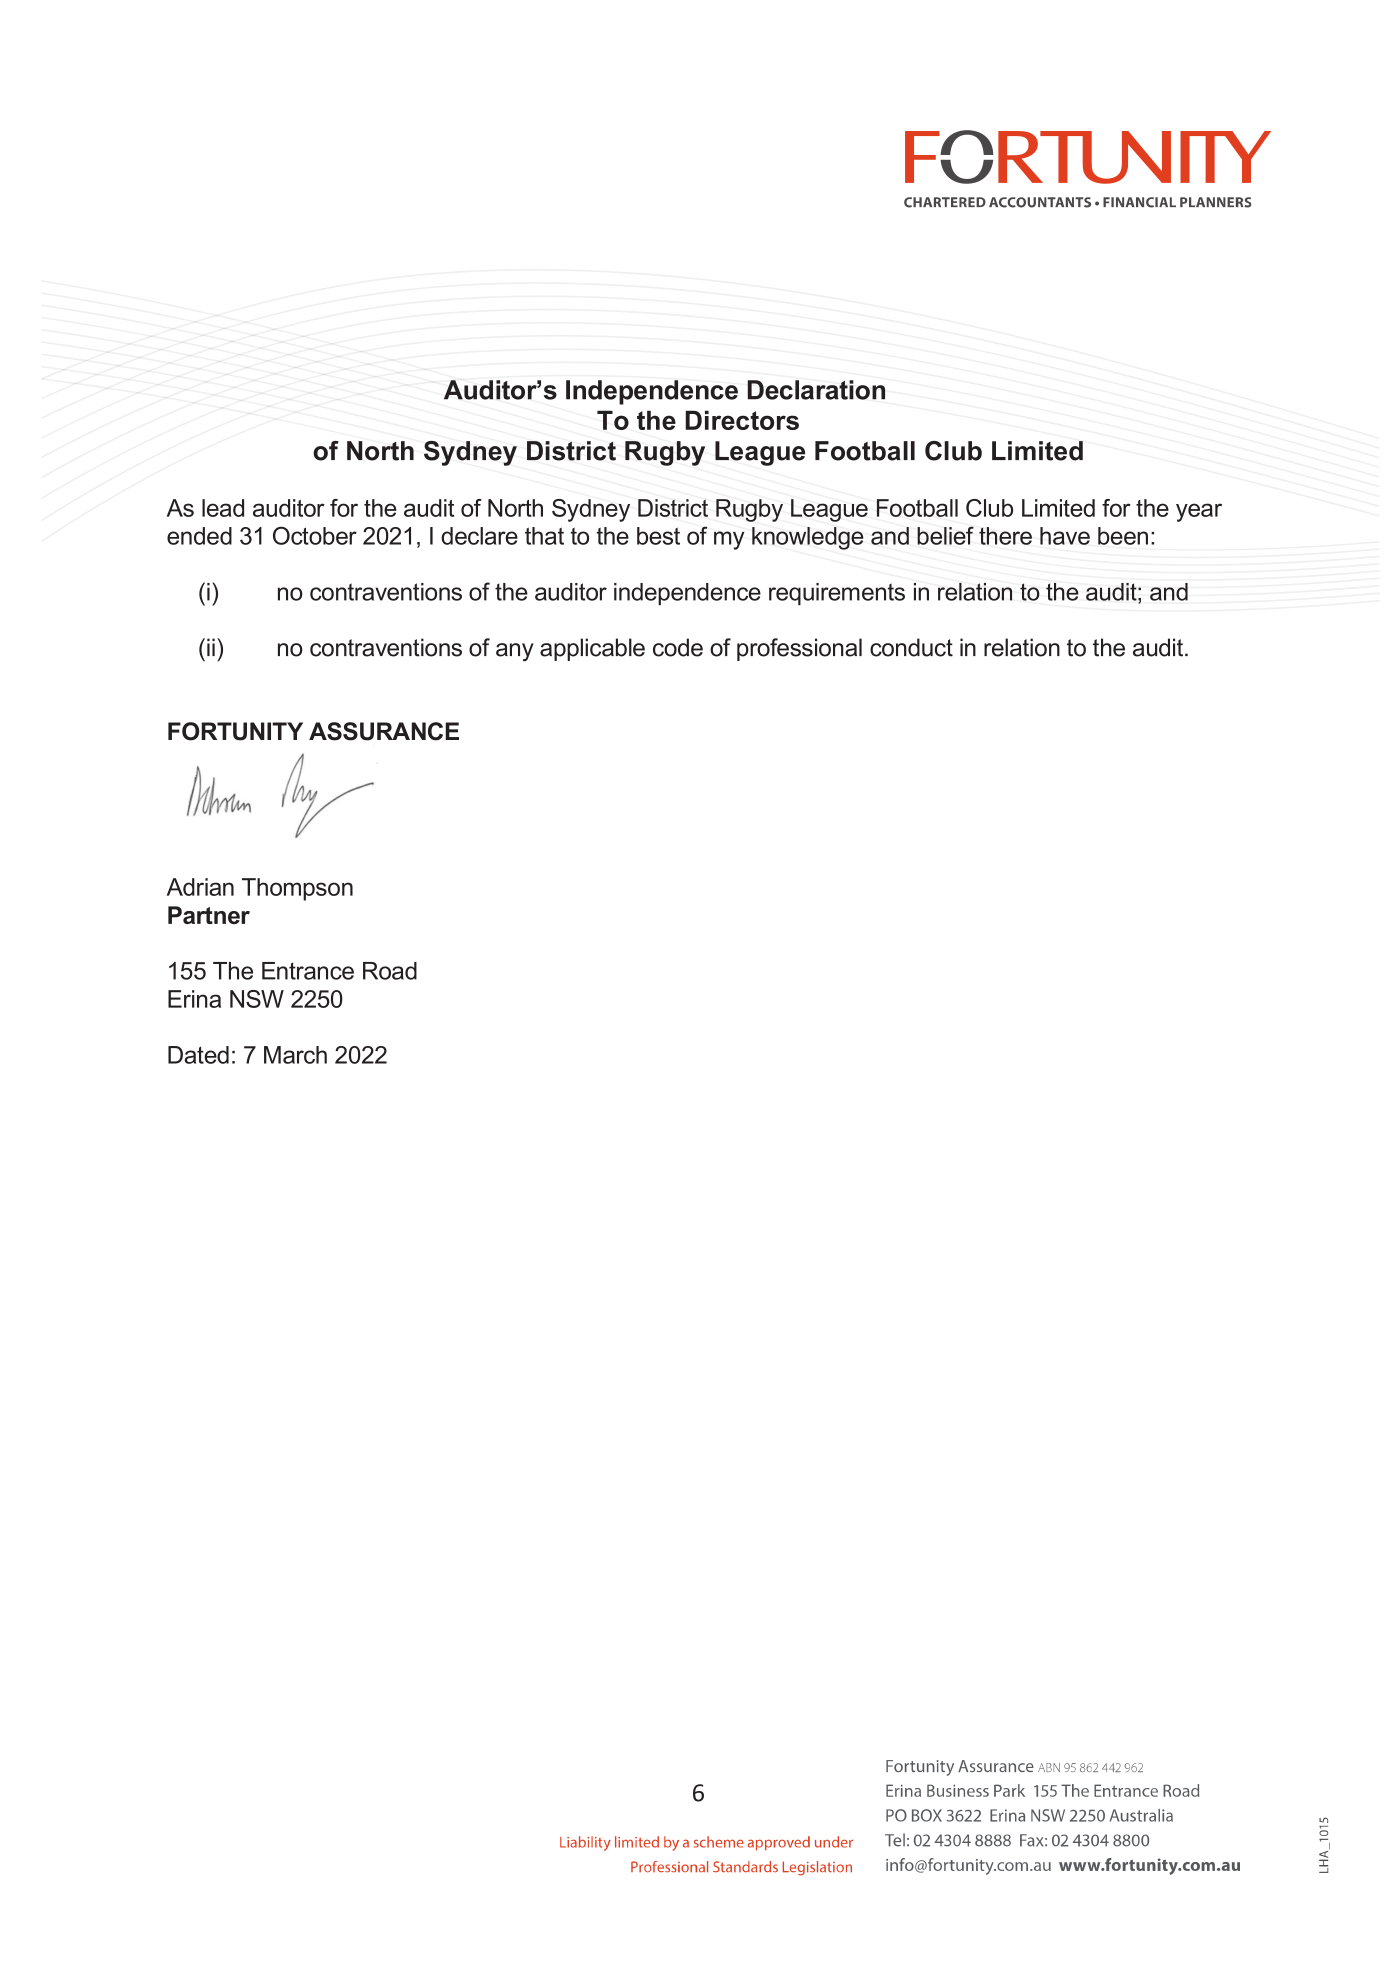  I want to click on Declaration, so click(816, 390).
